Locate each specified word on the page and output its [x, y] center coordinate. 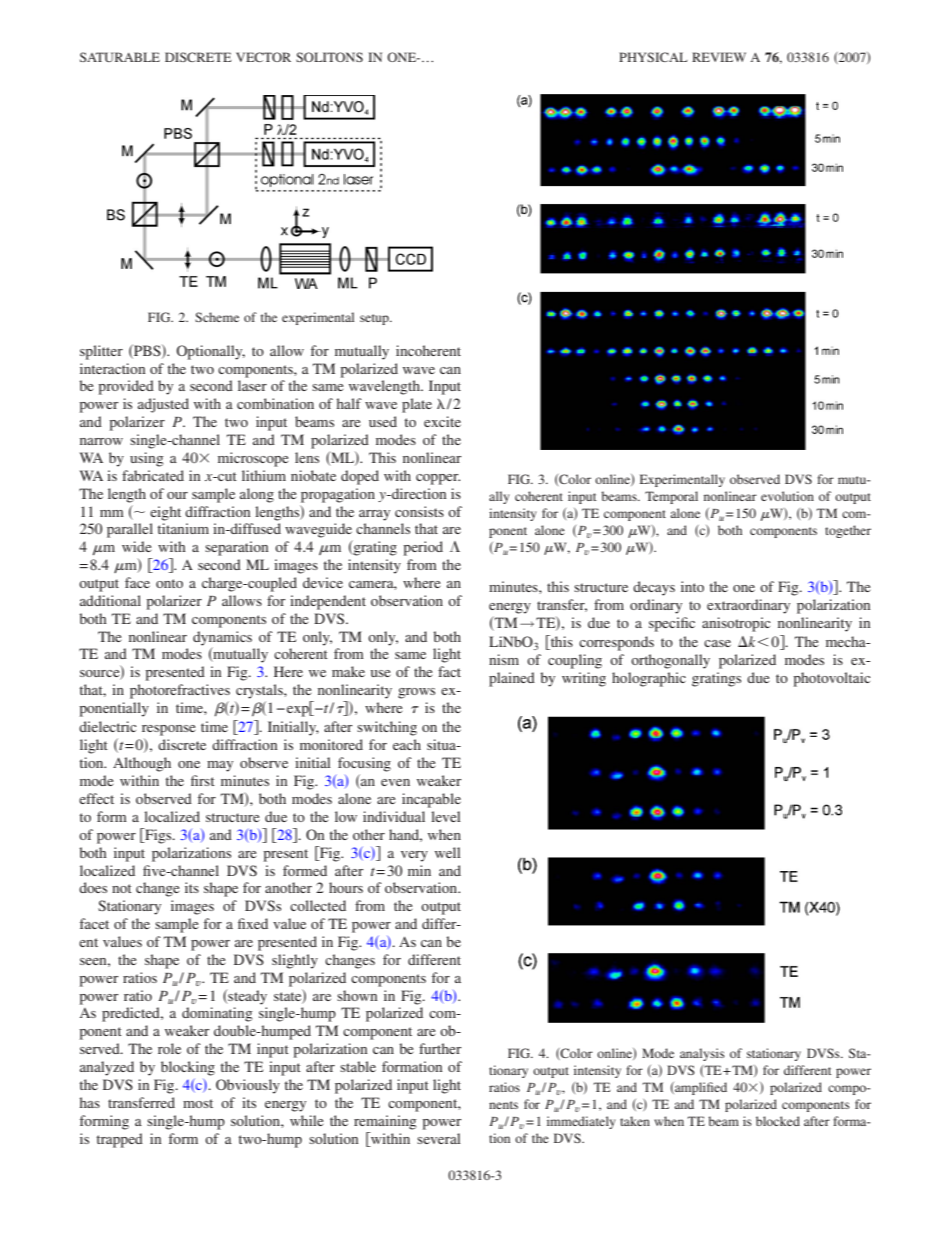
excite [442, 421]
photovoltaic [831, 679]
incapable [431, 800]
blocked [778, 1121]
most [198, 1103]
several [439, 1138]
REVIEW [719, 57]
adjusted [163, 405]
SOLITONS [329, 57]
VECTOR [263, 57]
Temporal [671, 497]
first [203, 780]
